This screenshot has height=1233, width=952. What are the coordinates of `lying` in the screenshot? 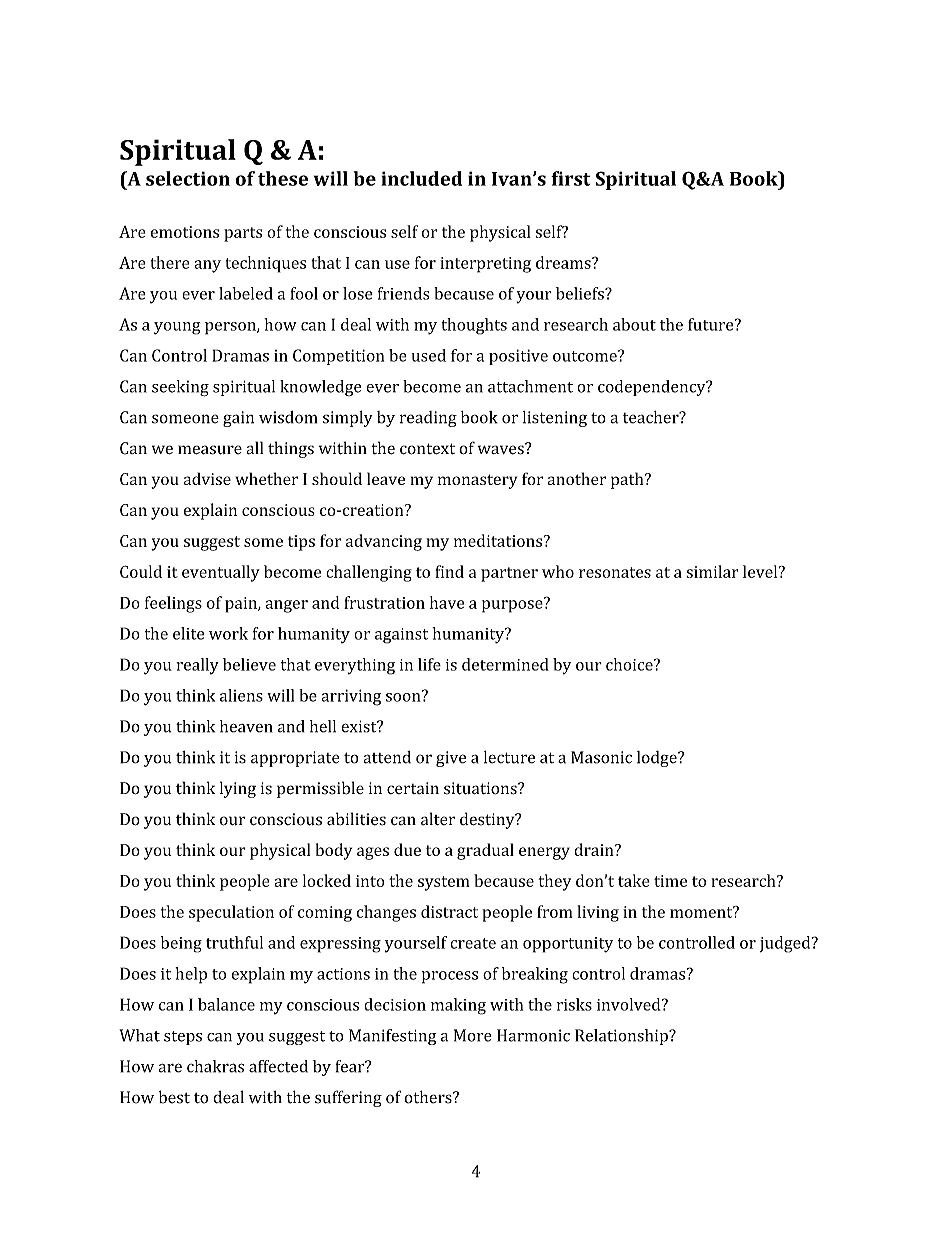 It's located at (238, 789).
